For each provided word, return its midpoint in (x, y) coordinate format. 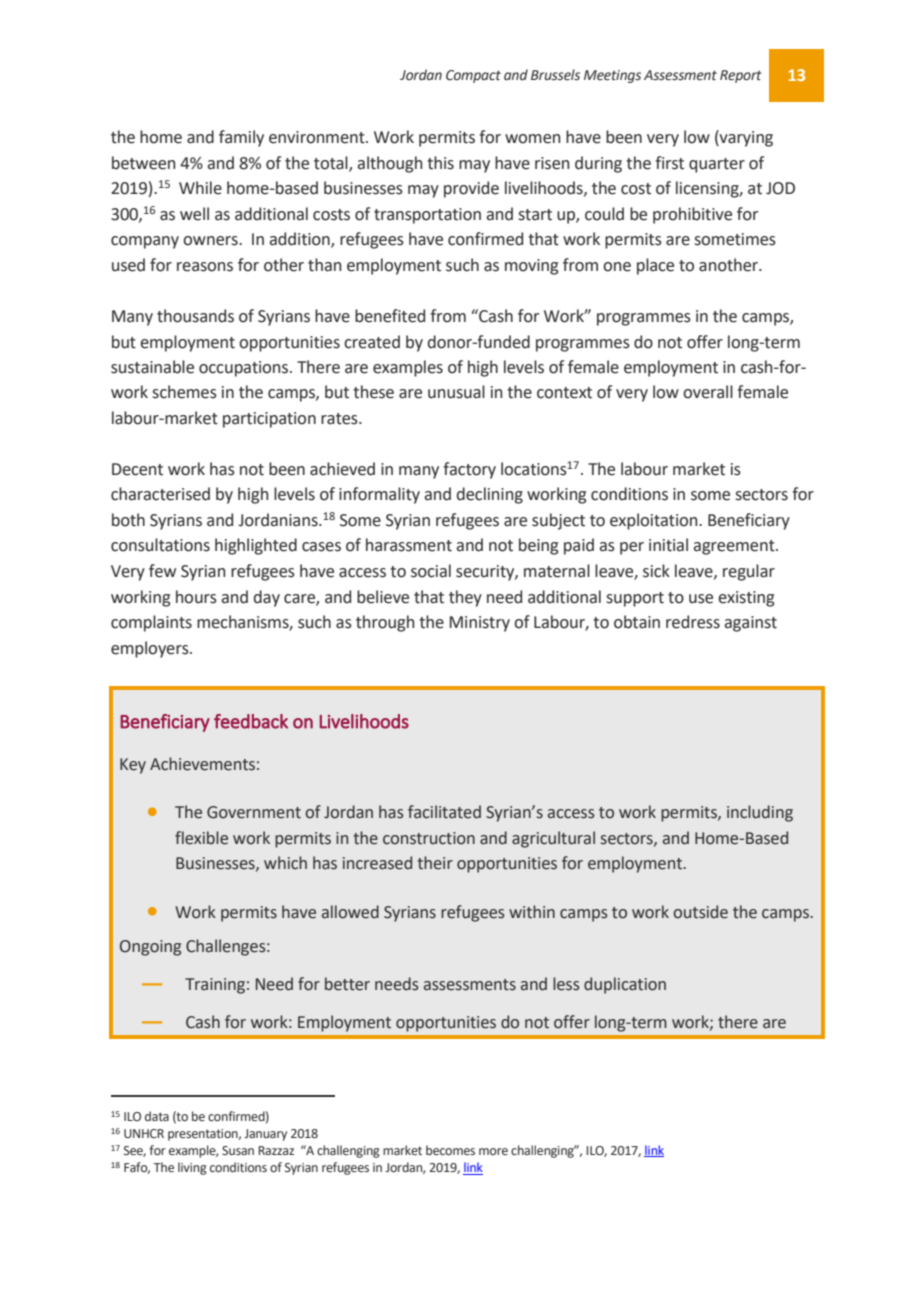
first (669, 163)
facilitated (444, 812)
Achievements (202, 764)
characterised (160, 494)
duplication (625, 985)
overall (708, 392)
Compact (473, 76)
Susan (238, 1150)
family (241, 138)
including (760, 813)
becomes (450, 1150)
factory (469, 470)
